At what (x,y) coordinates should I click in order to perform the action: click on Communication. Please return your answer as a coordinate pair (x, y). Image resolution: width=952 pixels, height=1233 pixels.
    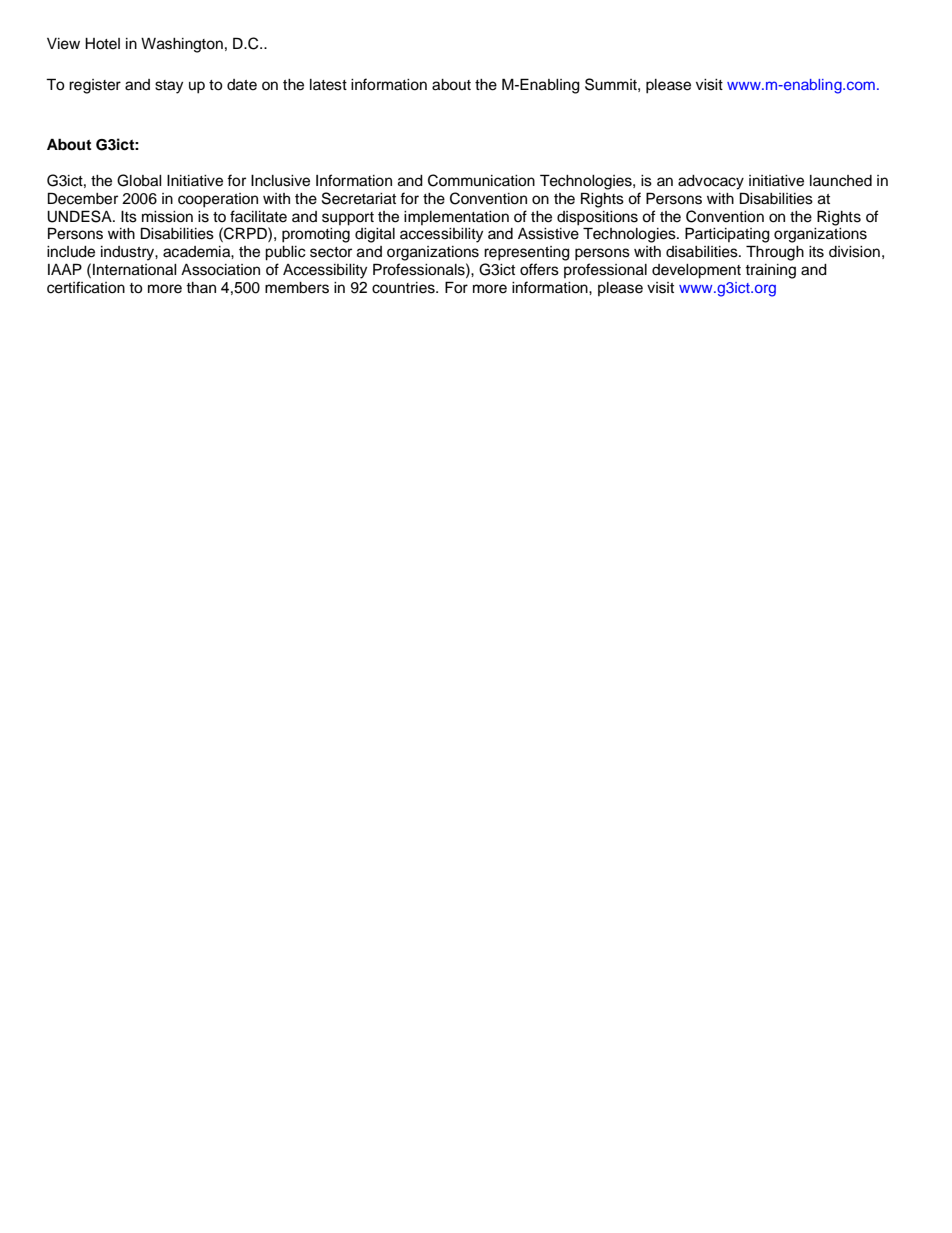
    Looking at the image, I should click on (481, 180).
